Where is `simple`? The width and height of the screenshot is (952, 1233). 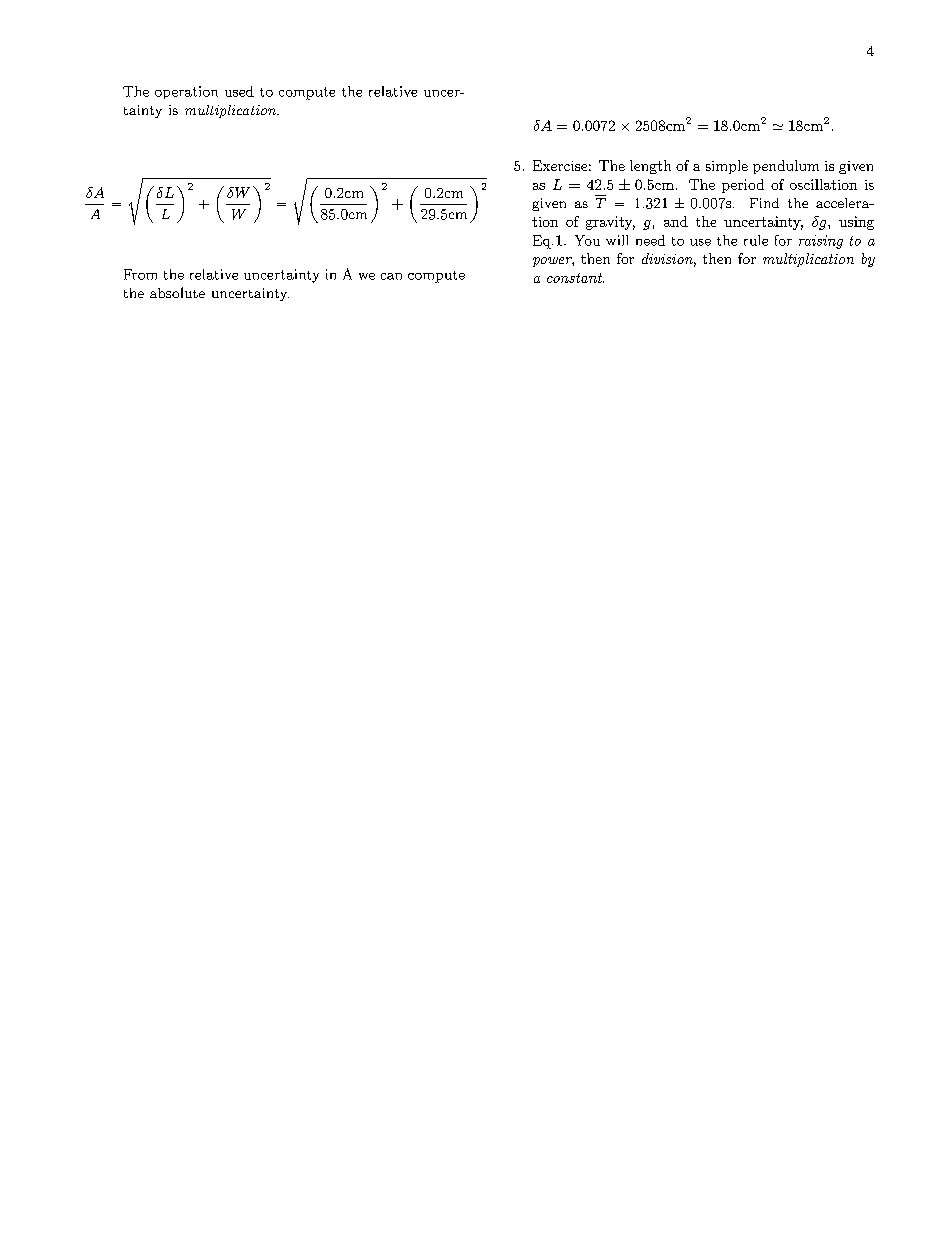
simple is located at coordinates (727, 167).
